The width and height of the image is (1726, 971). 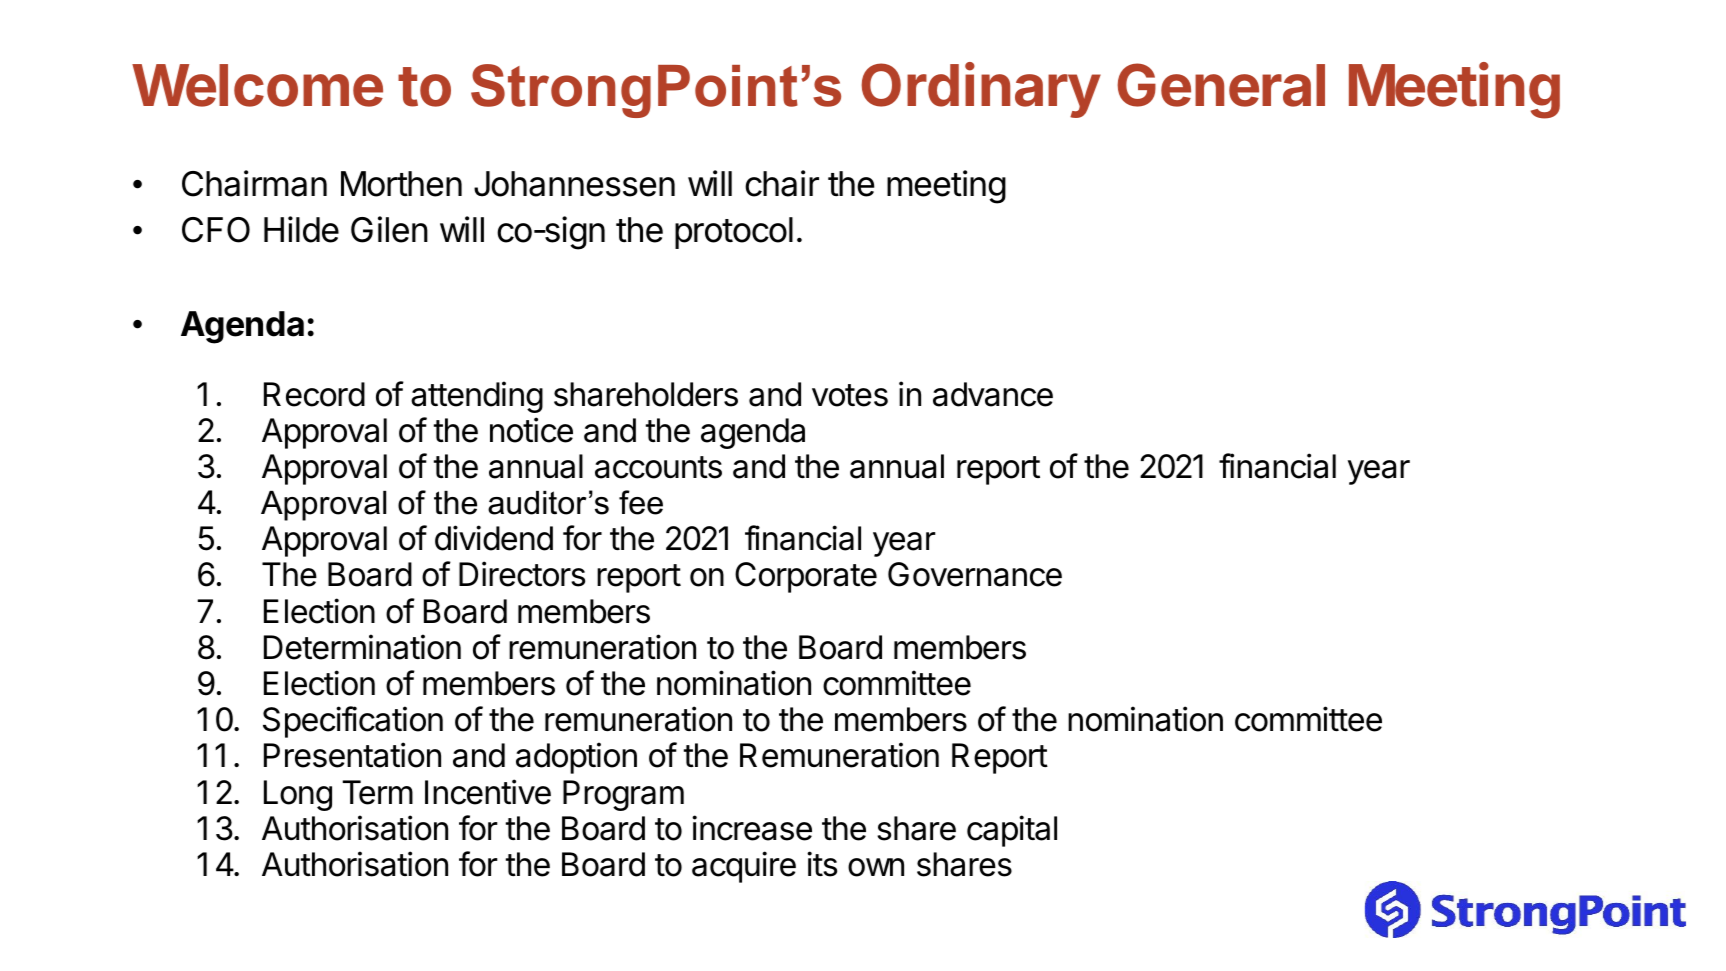 I want to click on Long, so click(x=298, y=795).
